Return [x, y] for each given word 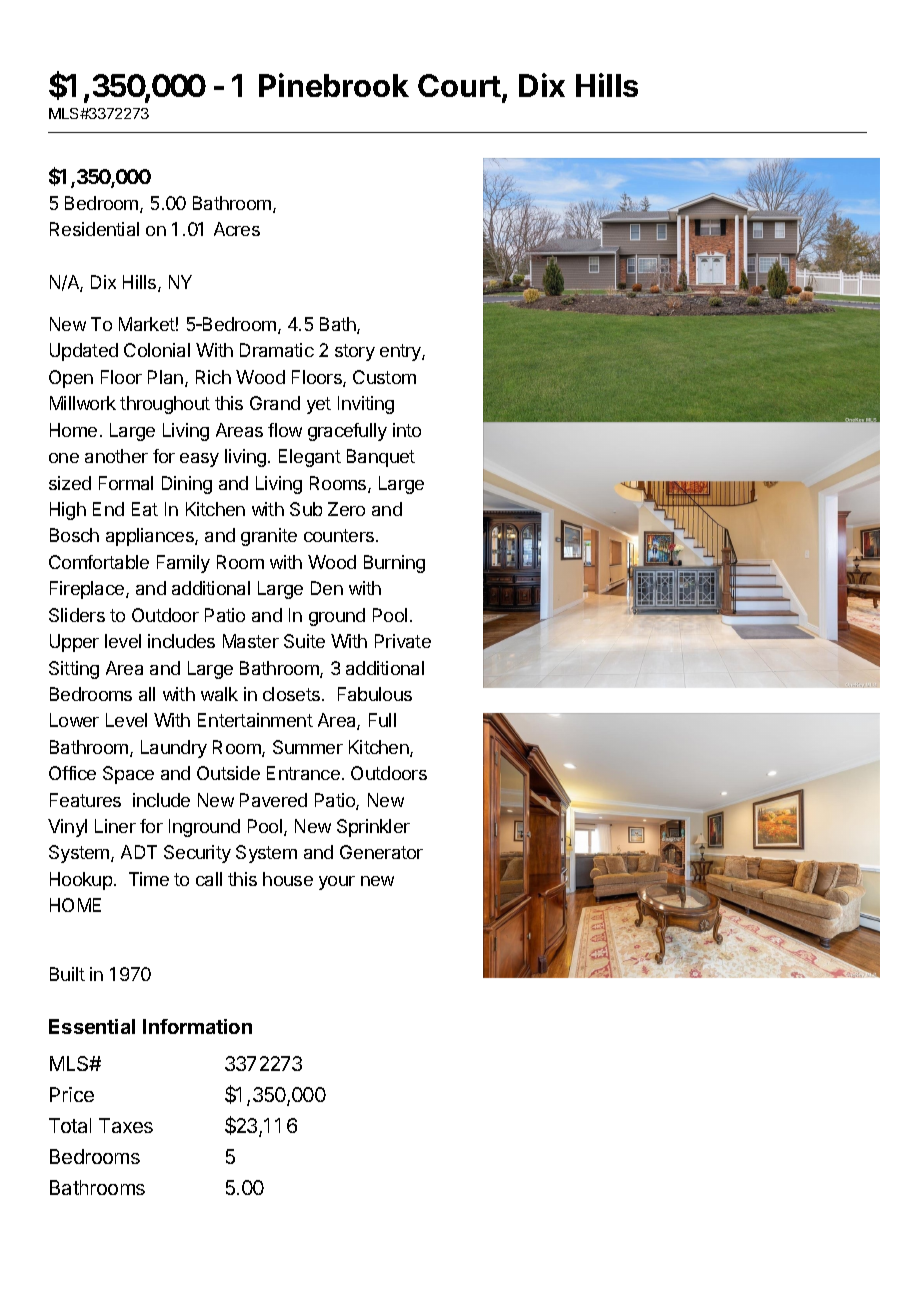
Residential [94, 229]
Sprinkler [373, 828]
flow [285, 430]
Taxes [126, 1125]
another [116, 456]
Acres [237, 229]
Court [459, 85]
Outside [228, 773]
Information [197, 1026]
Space [128, 775]
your [337, 883]
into [407, 430]
